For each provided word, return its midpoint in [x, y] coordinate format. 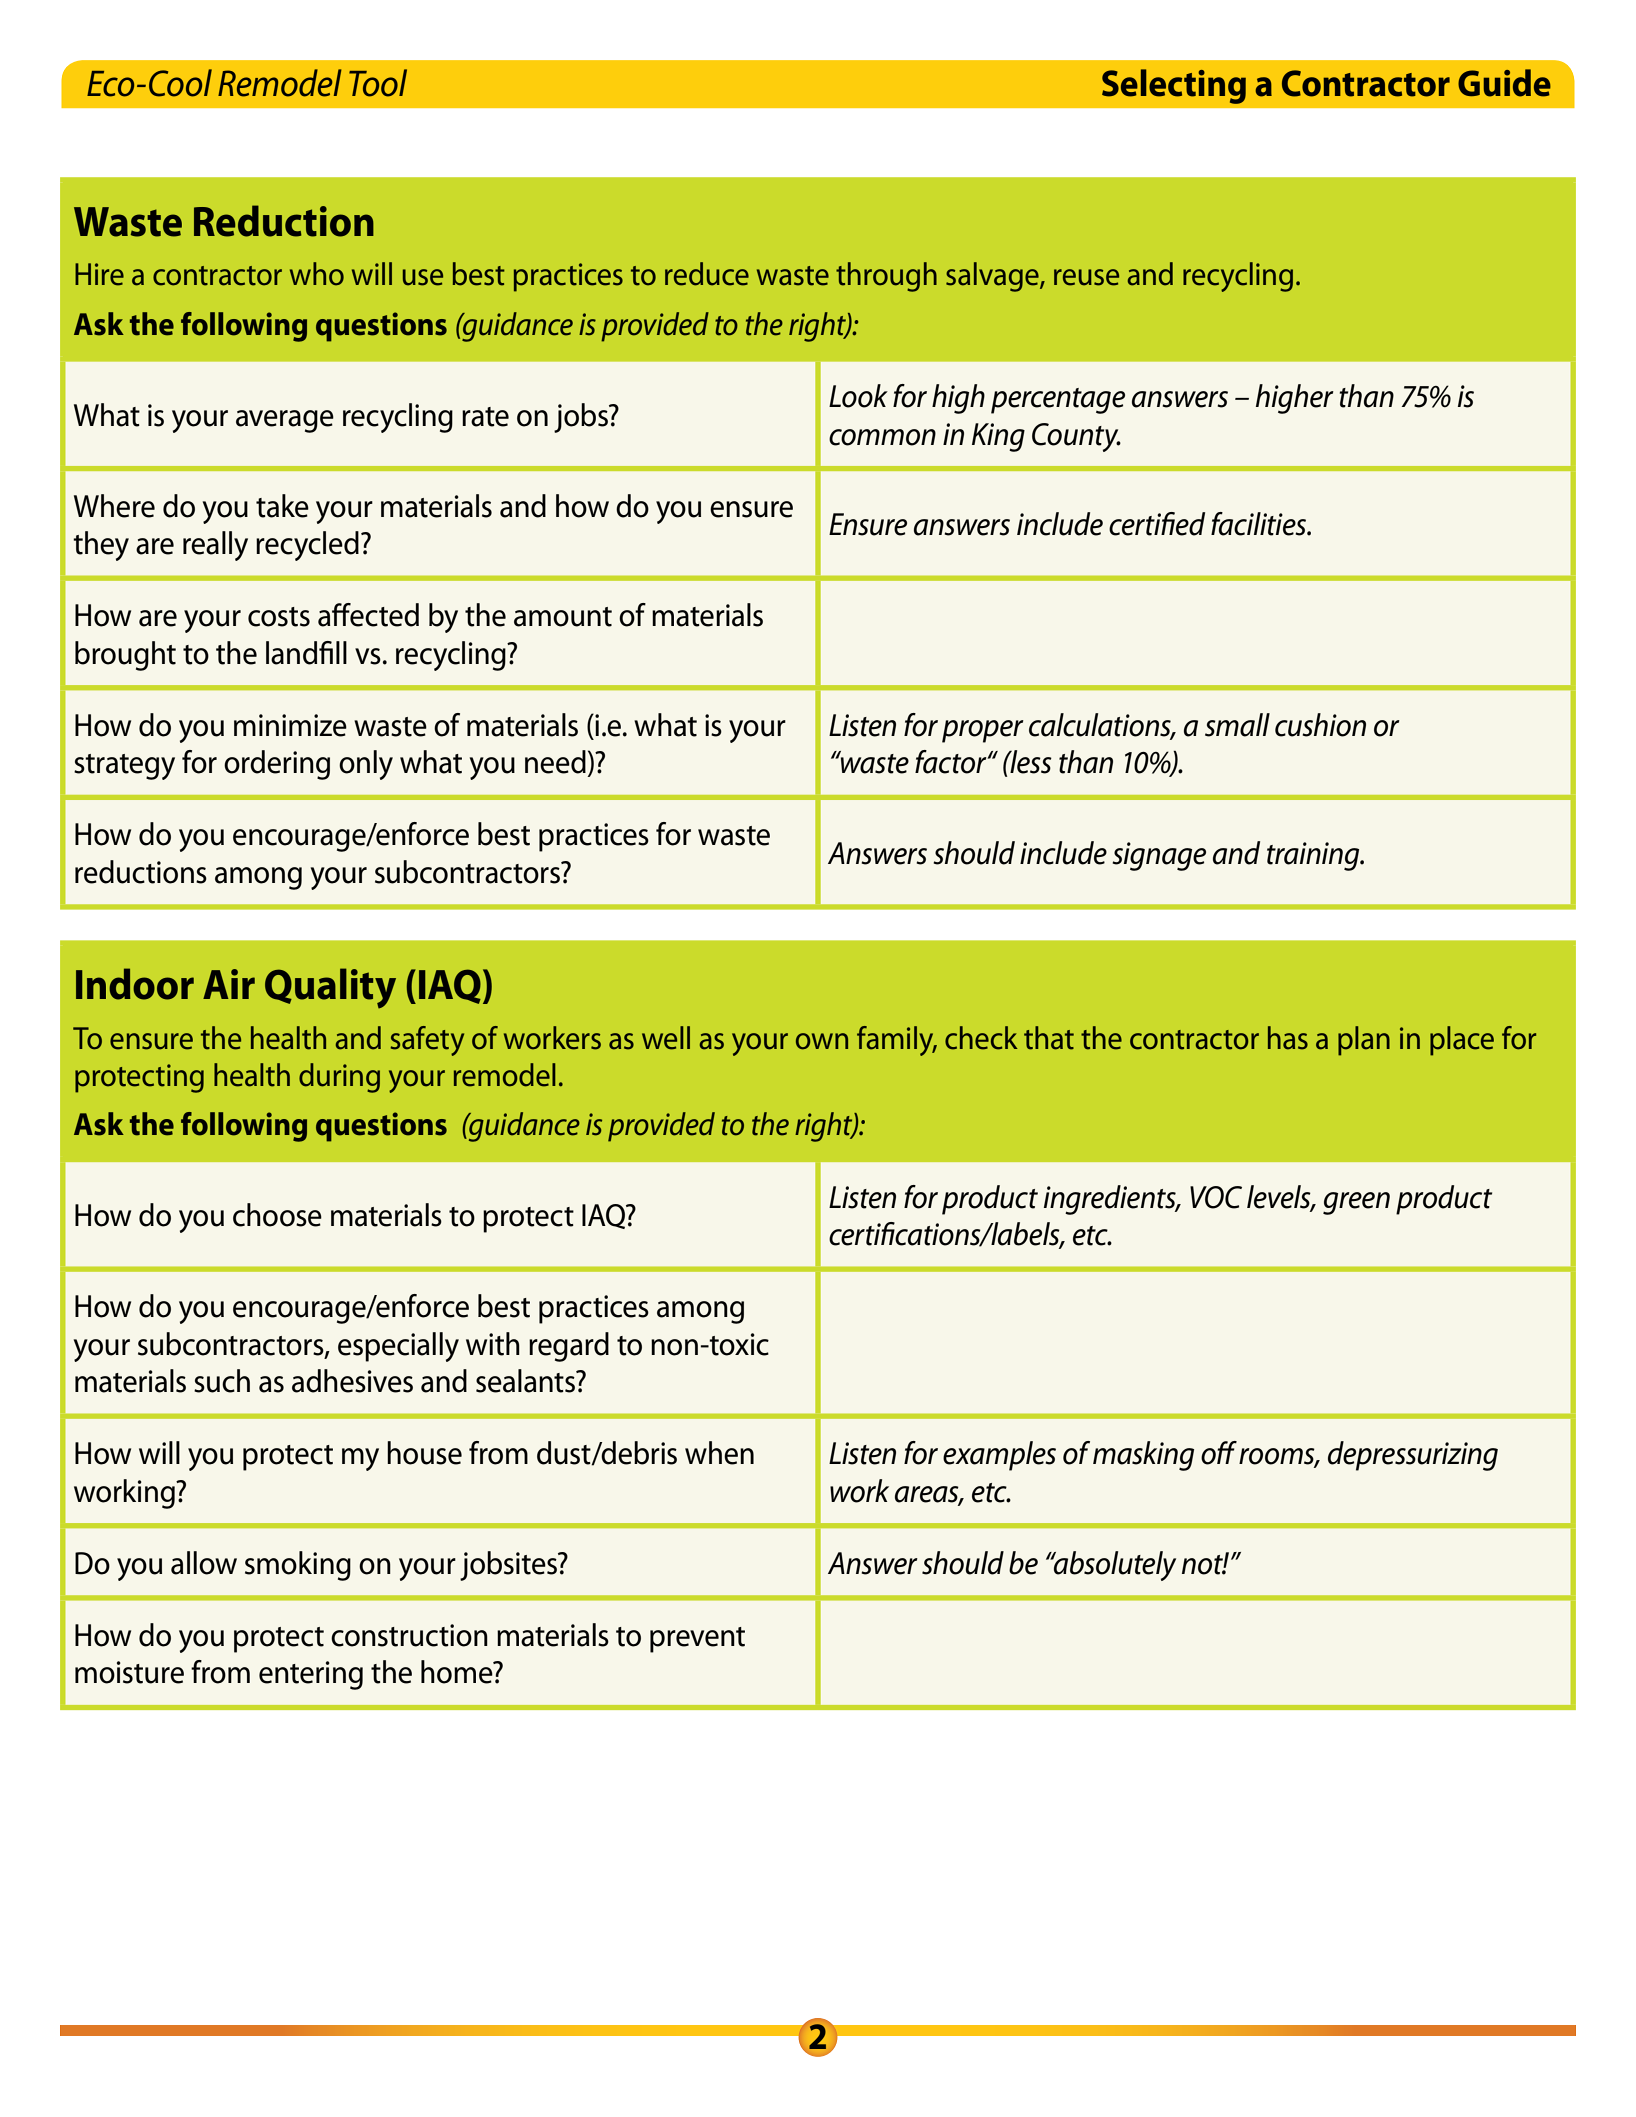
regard [569, 1347]
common [882, 437]
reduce [707, 274]
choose [277, 1215]
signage [1159, 856]
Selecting [1174, 86]
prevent [697, 1640]
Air [229, 984]
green [1356, 1203]
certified [1157, 524]
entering [311, 1675]
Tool [378, 83]
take [282, 506]
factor [952, 762]
